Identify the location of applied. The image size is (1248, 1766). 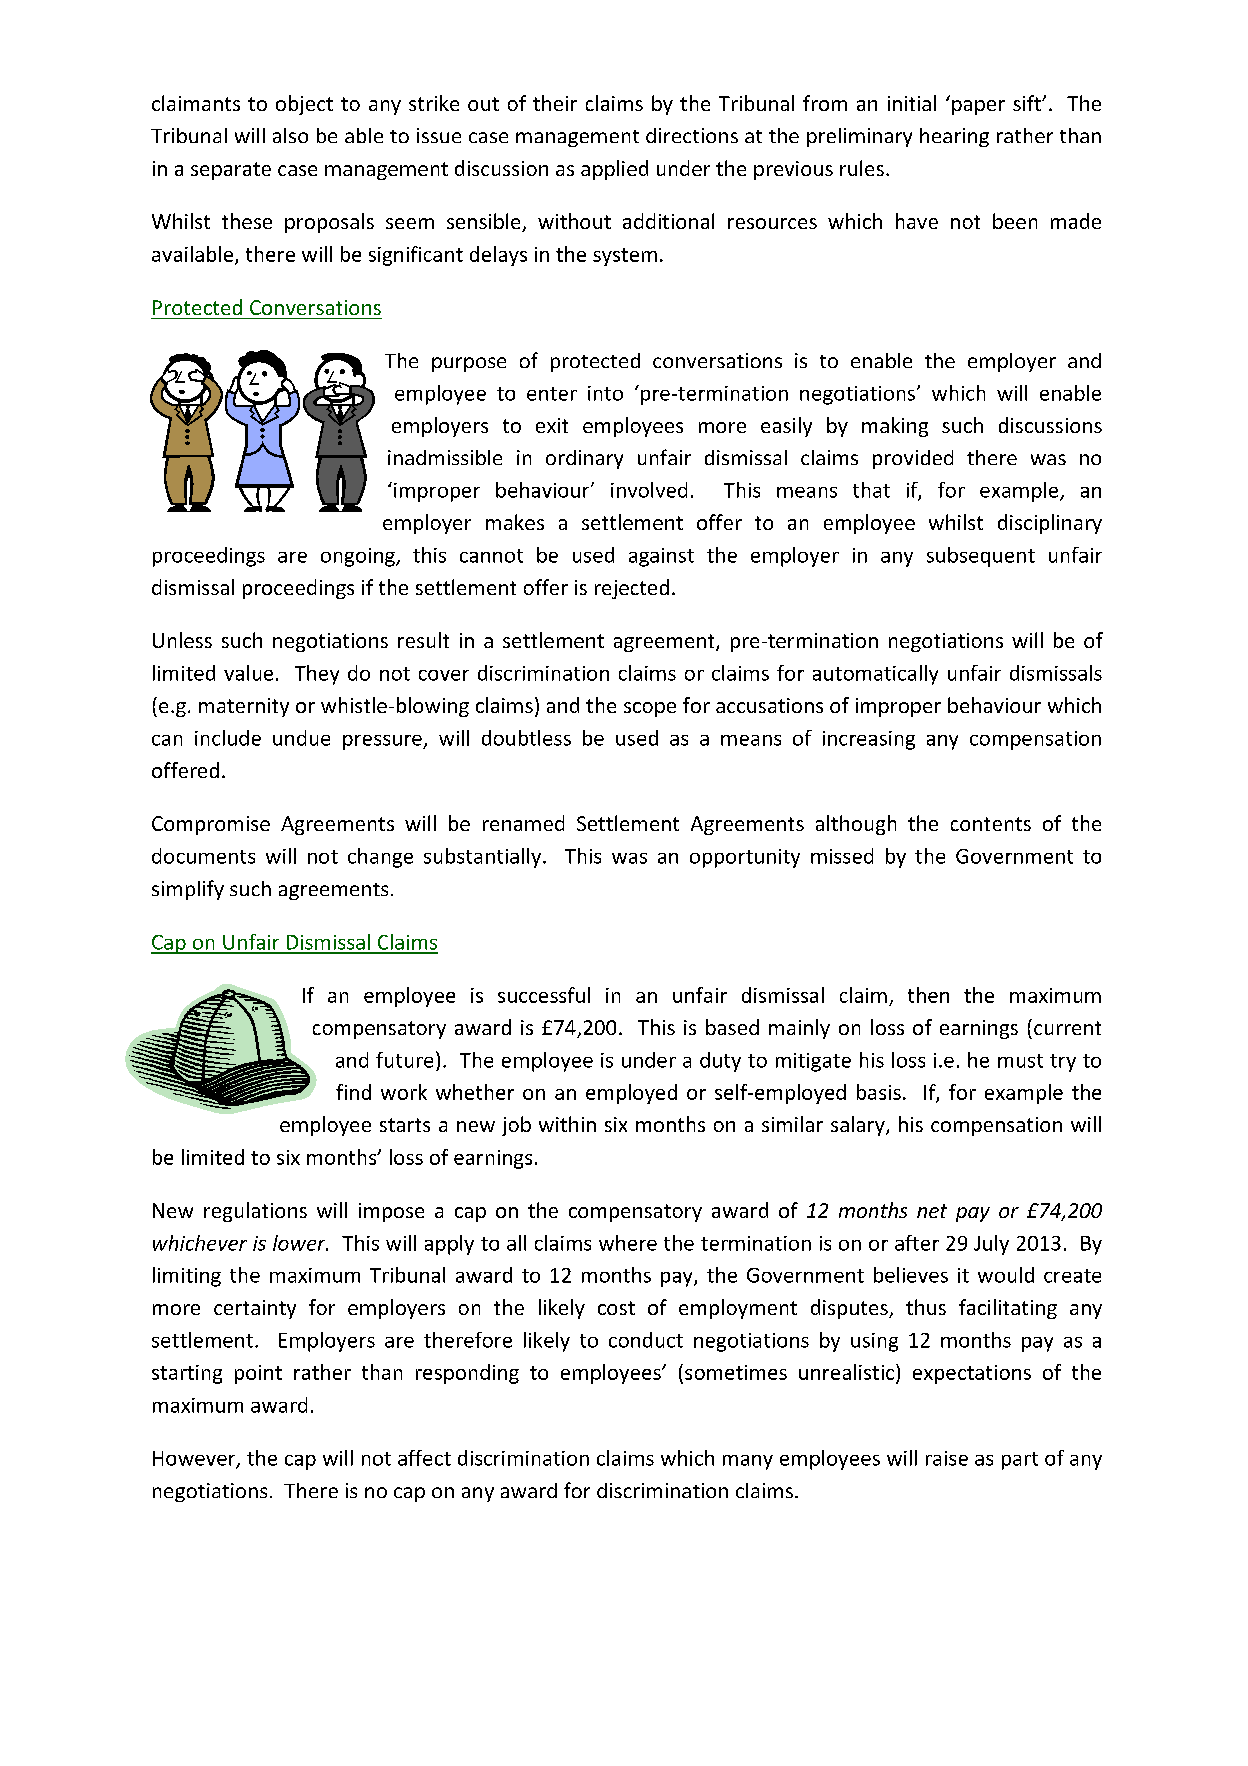
(614, 170).
